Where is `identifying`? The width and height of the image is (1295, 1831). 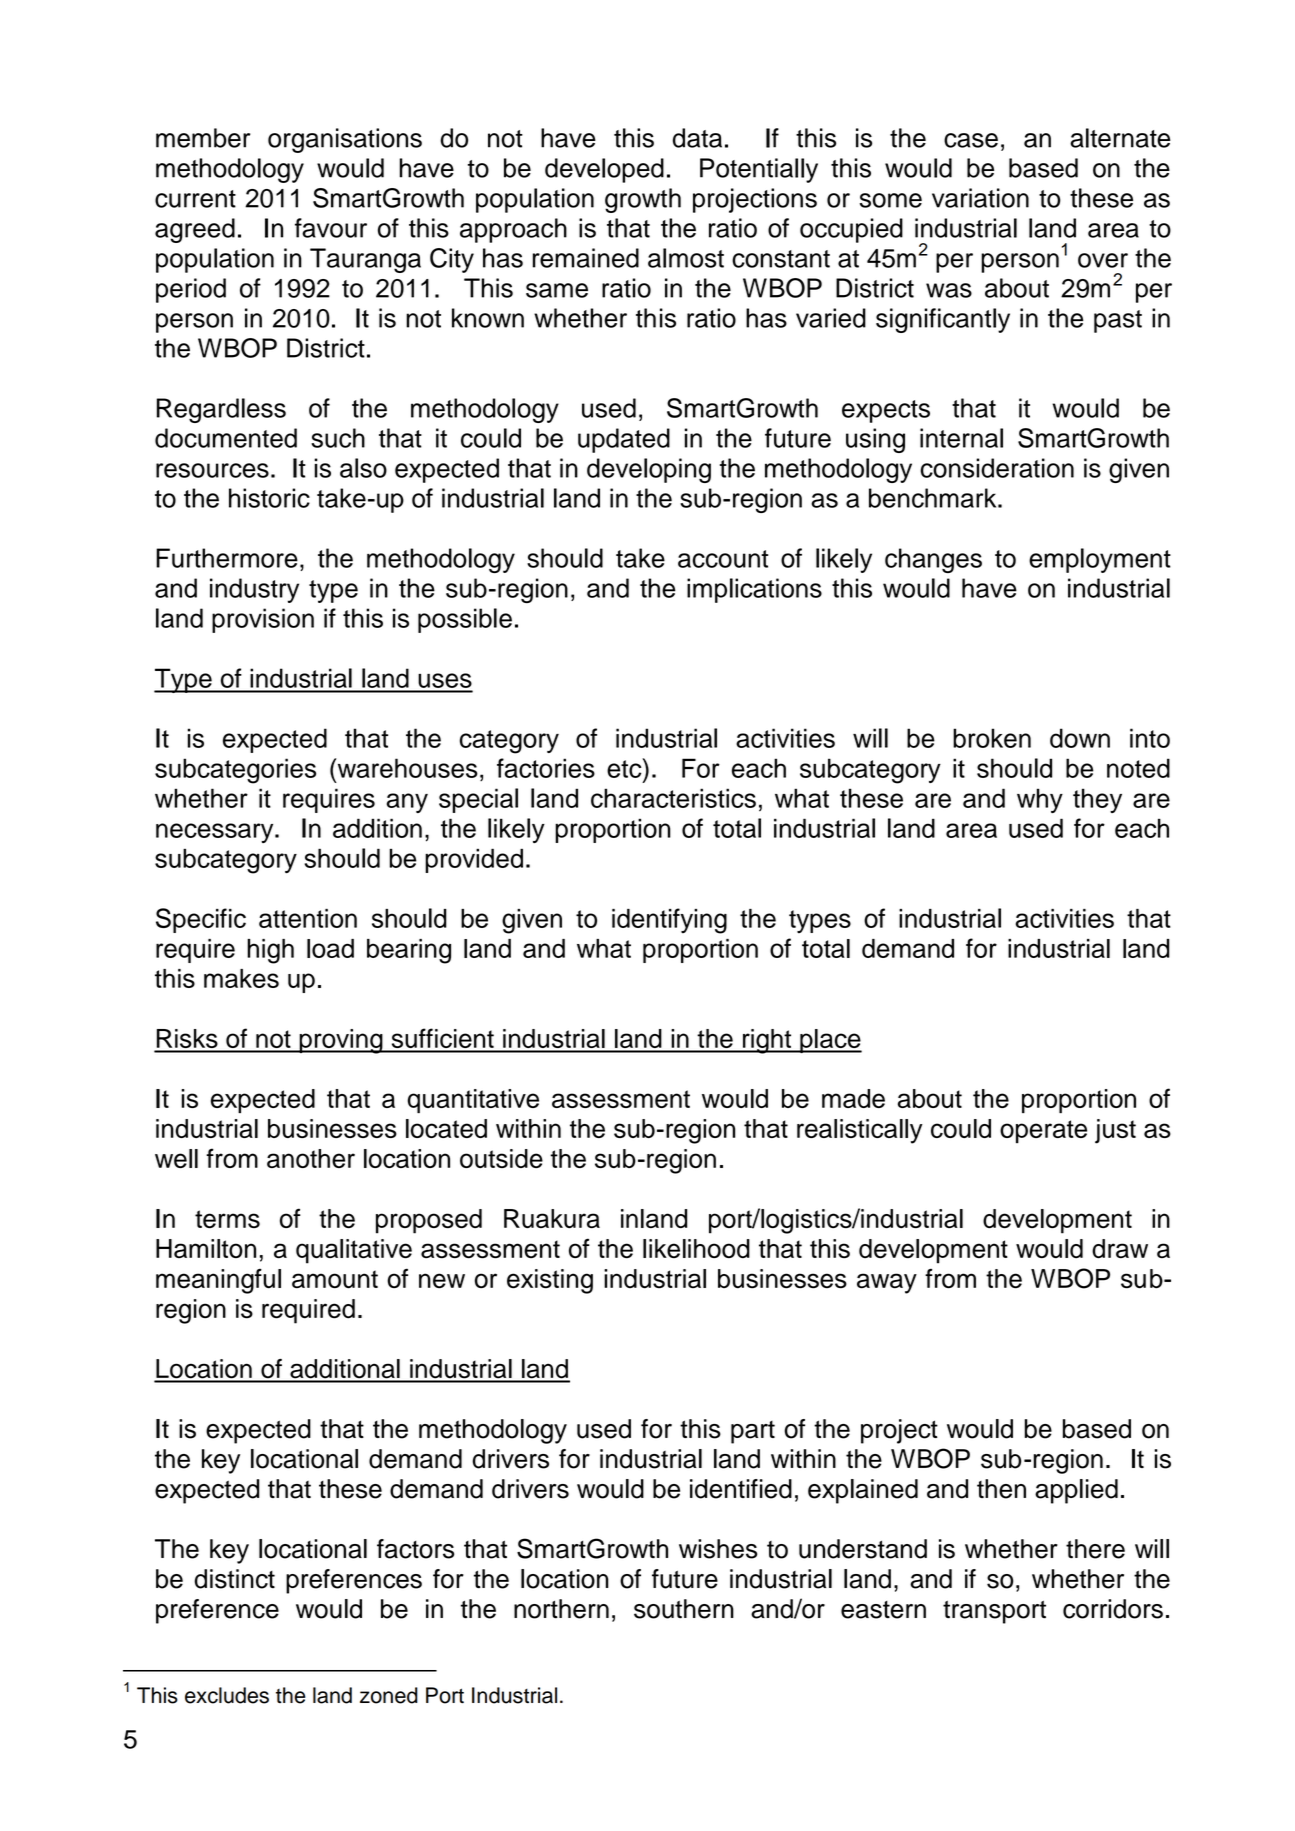 identifying is located at coordinates (669, 921).
